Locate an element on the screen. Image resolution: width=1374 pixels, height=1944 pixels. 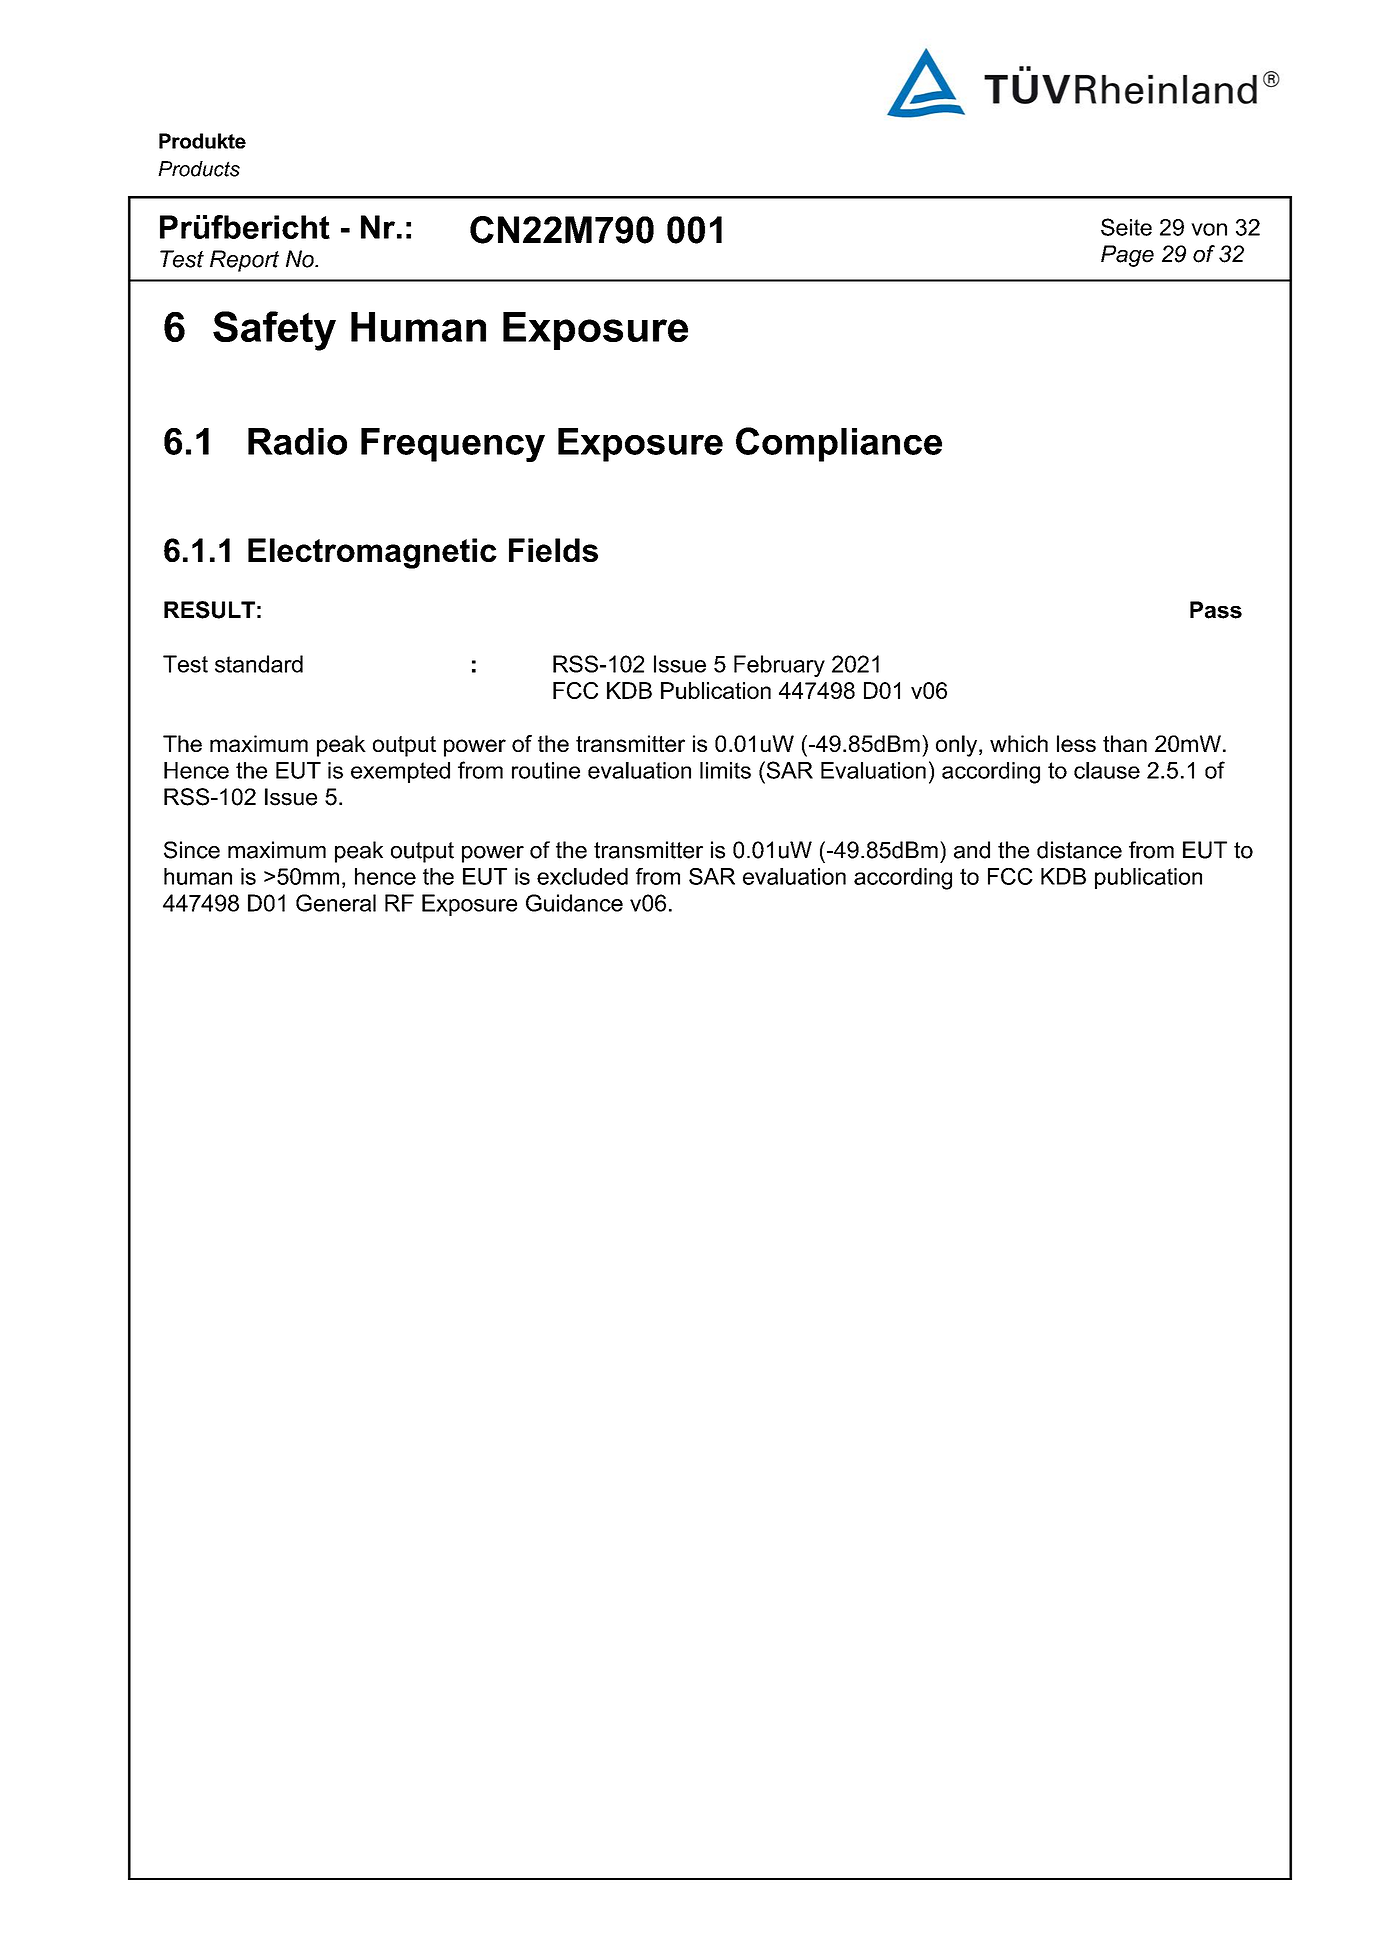
Pass is located at coordinates (1216, 610).
